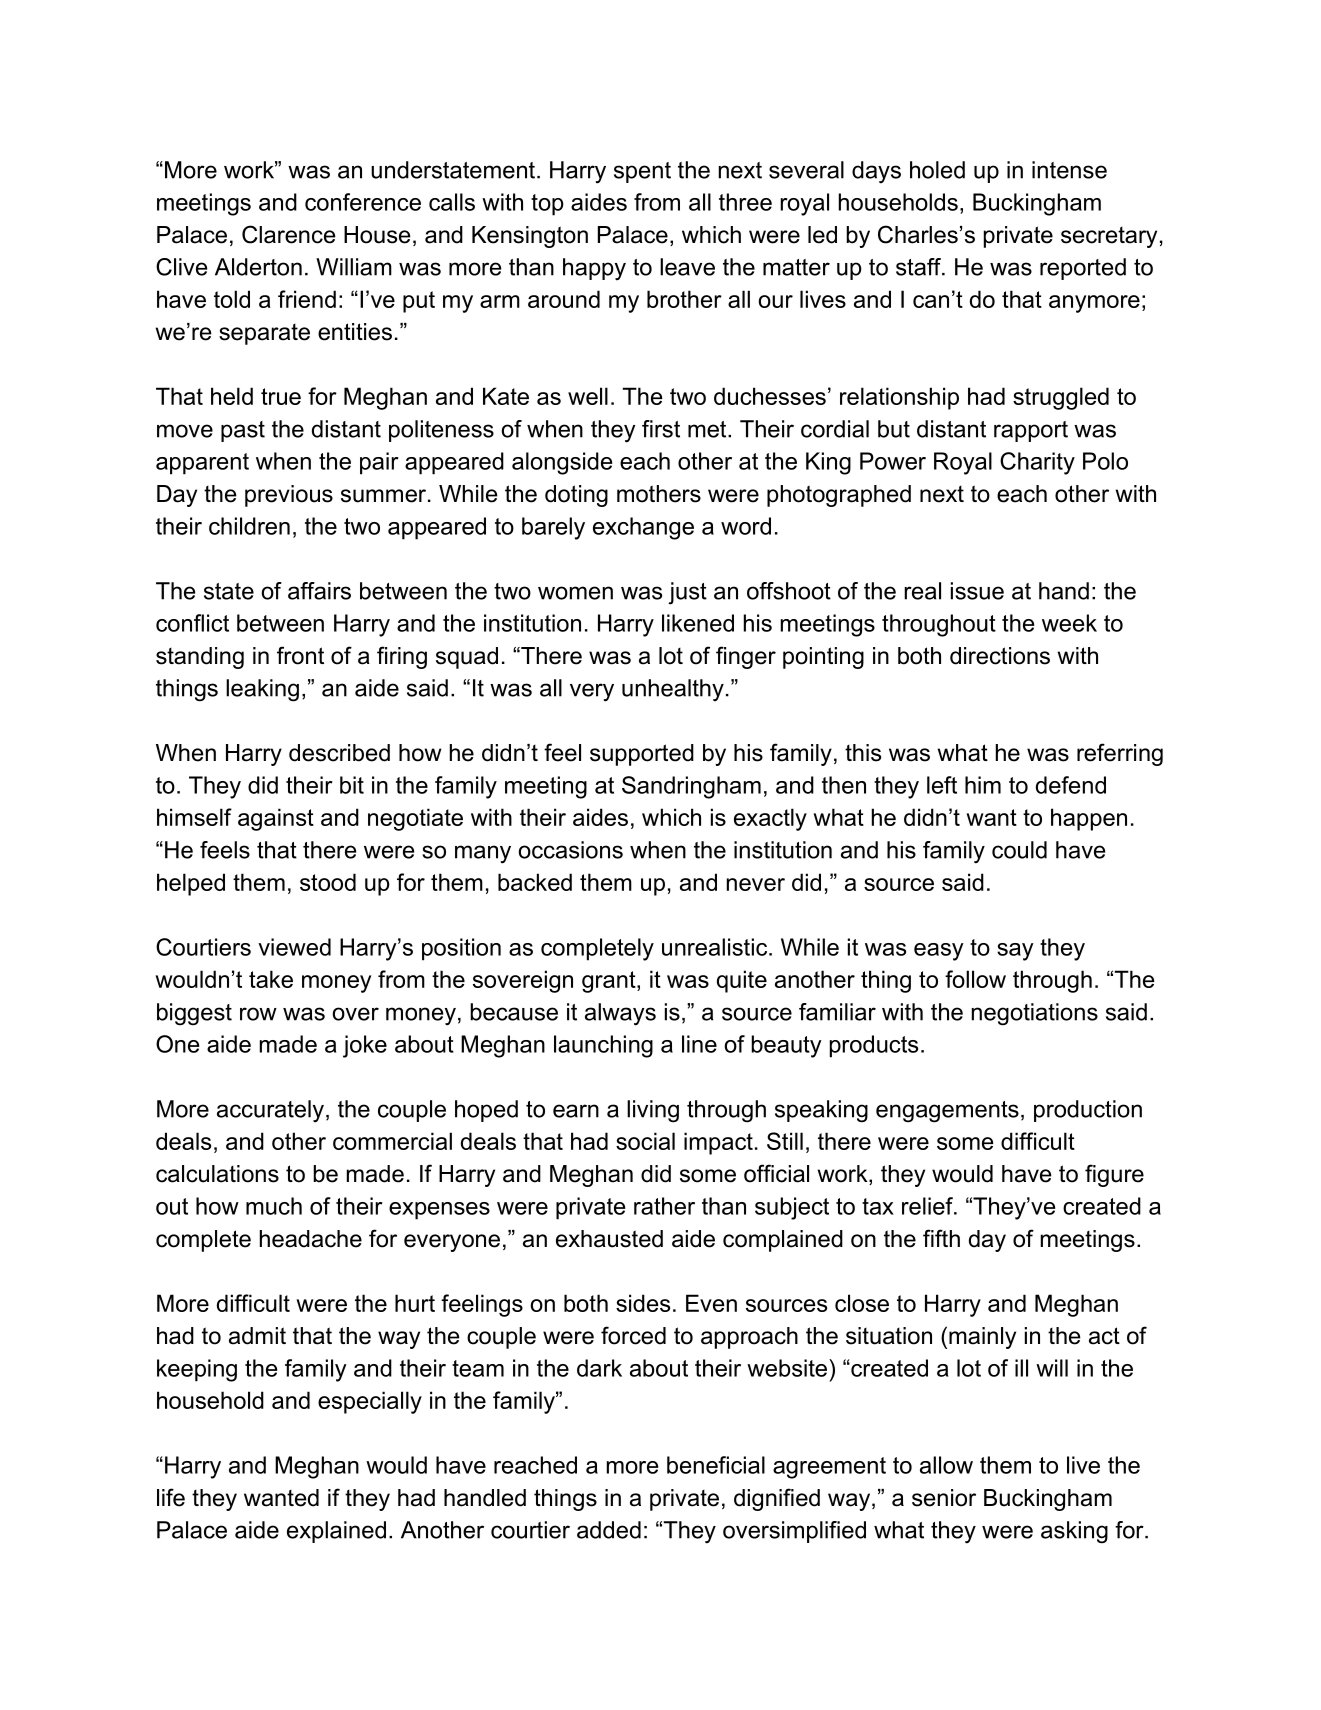  What do you see at coordinates (642, 172) in the screenshot?
I see `spent` at bounding box center [642, 172].
